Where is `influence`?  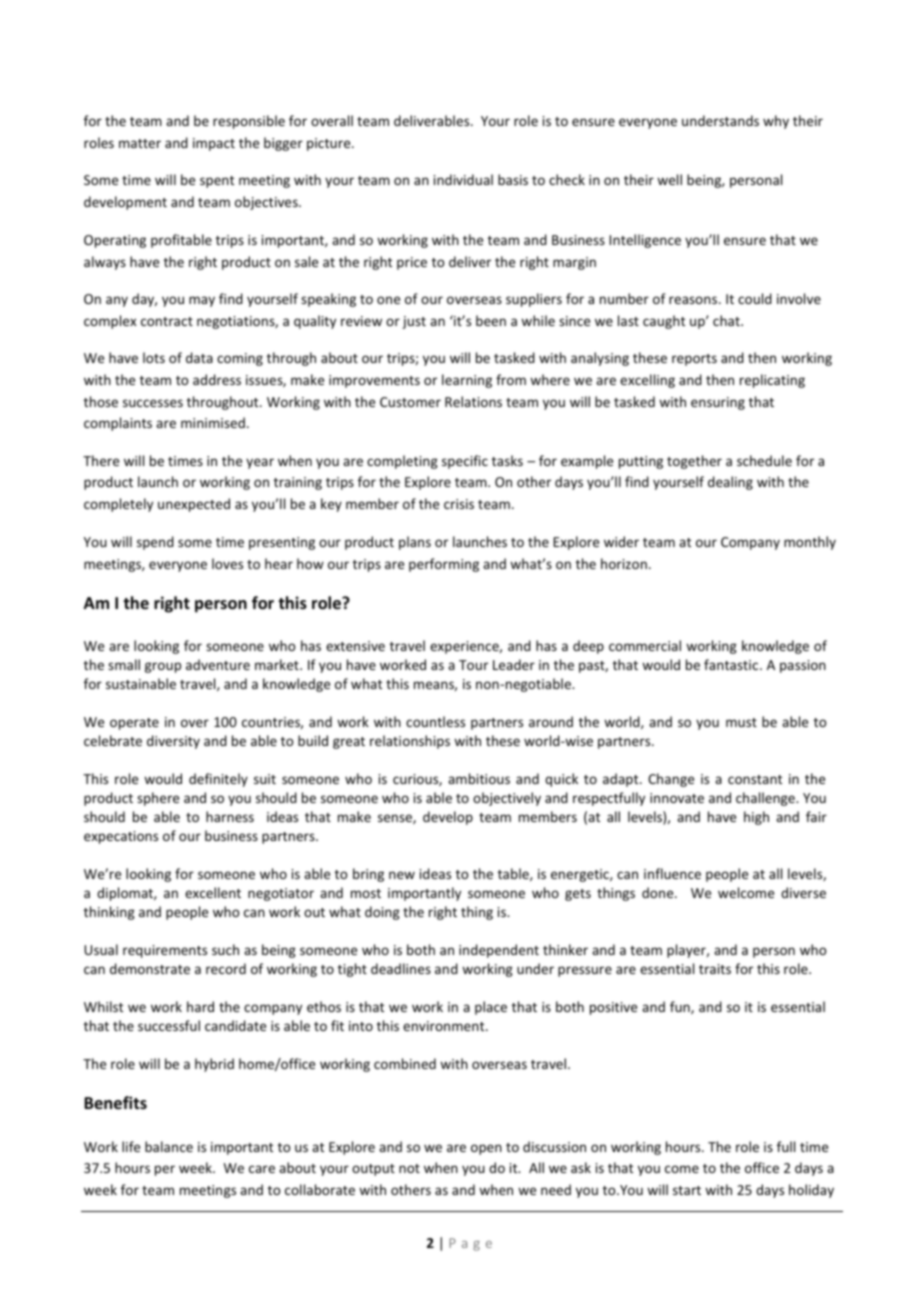
influence is located at coordinates (672, 873).
